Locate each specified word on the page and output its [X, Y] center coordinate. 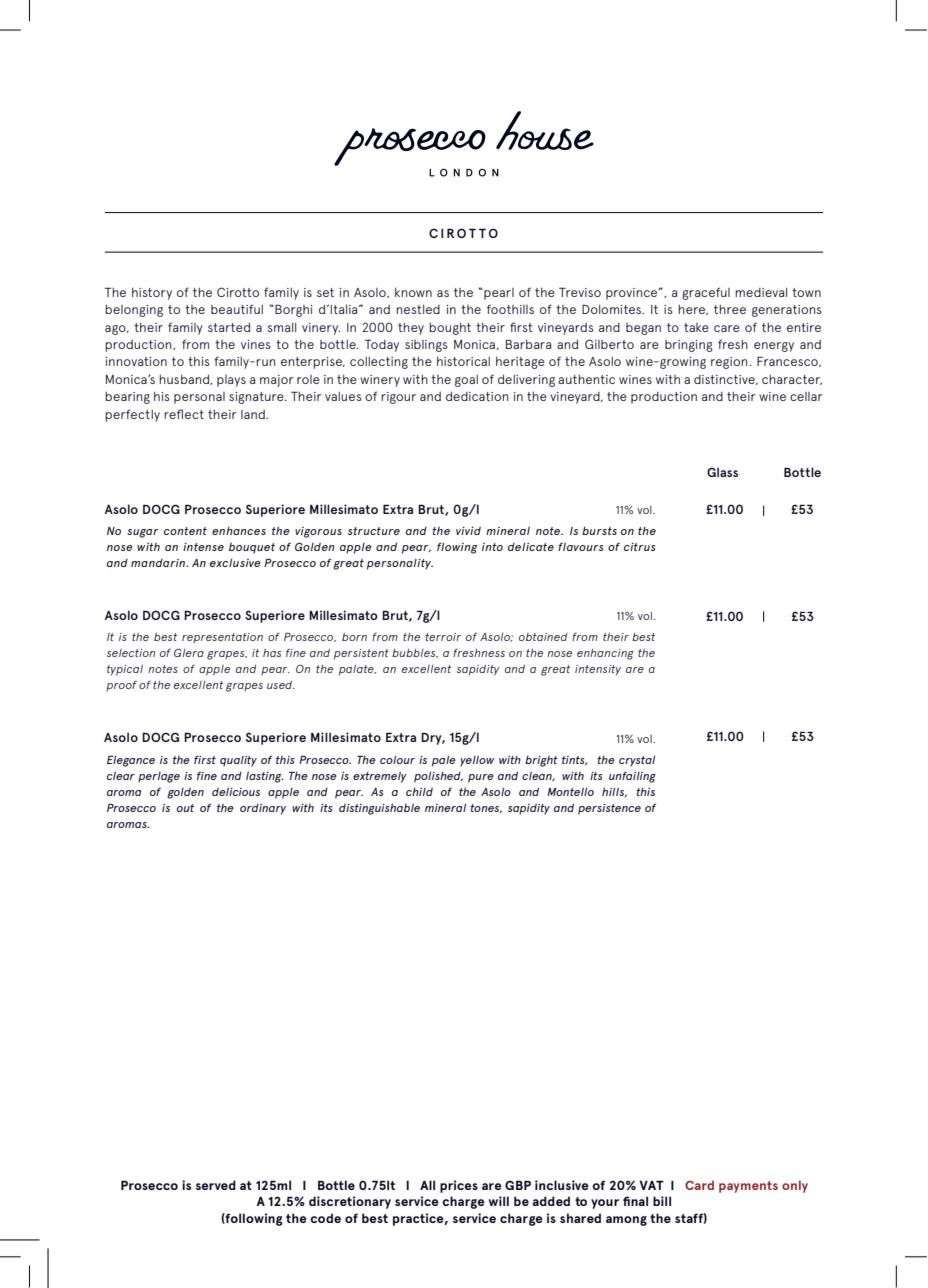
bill [662, 1201]
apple [214, 670]
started [229, 327]
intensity [598, 670]
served [216, 1185]
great [555, 670]
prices [459, 1186]
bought [450, 328]
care [727, 328]
